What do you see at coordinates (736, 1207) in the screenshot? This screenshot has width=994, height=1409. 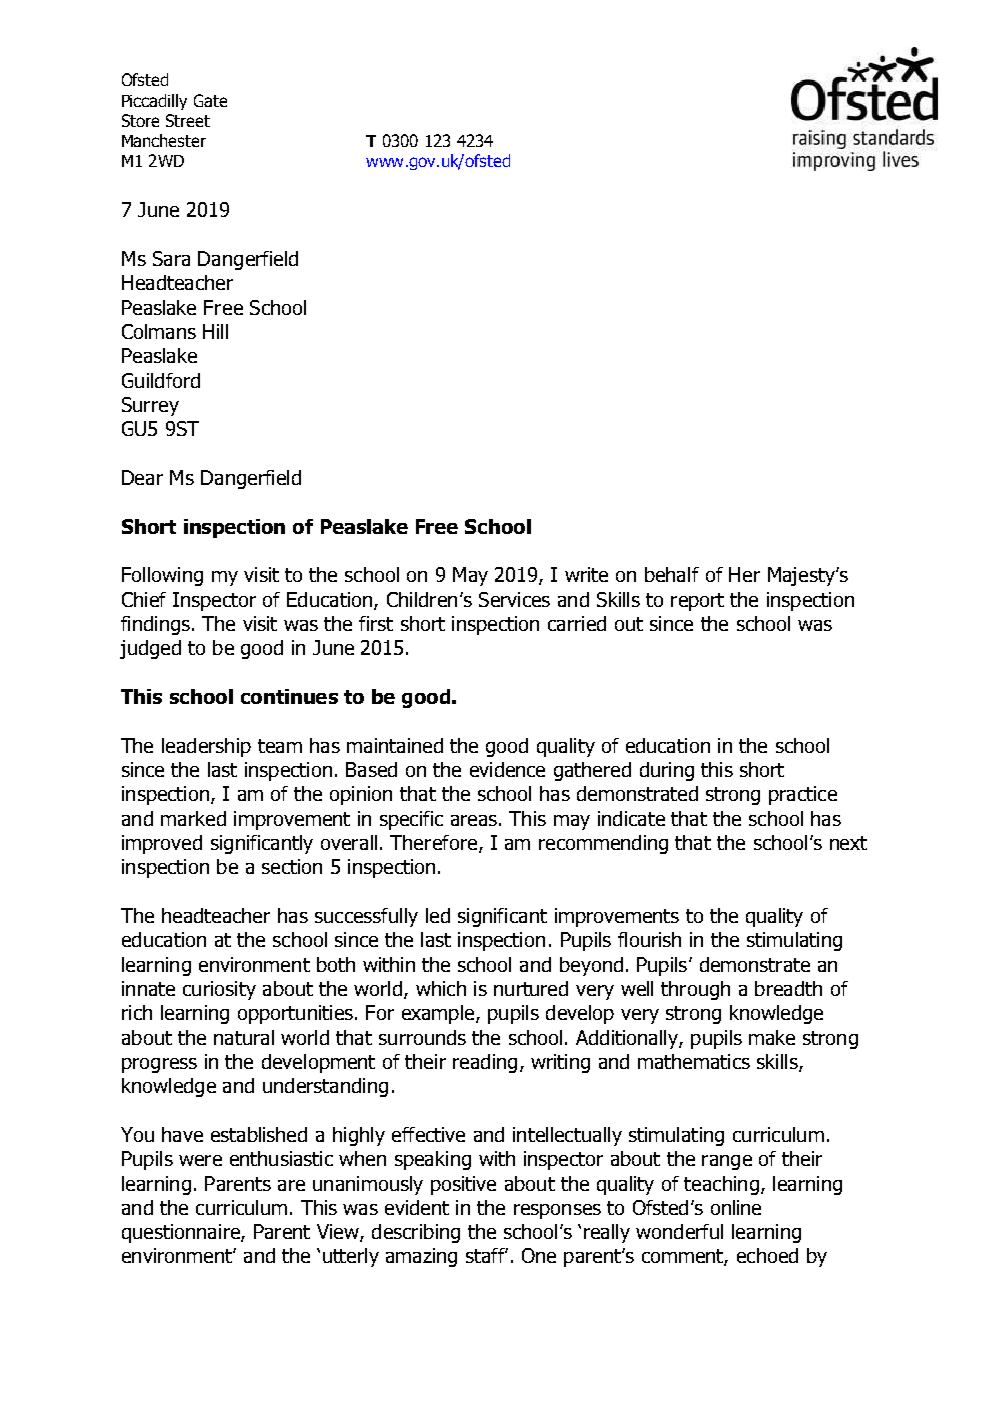 I see `online` at bounding box center [736, 1207].
